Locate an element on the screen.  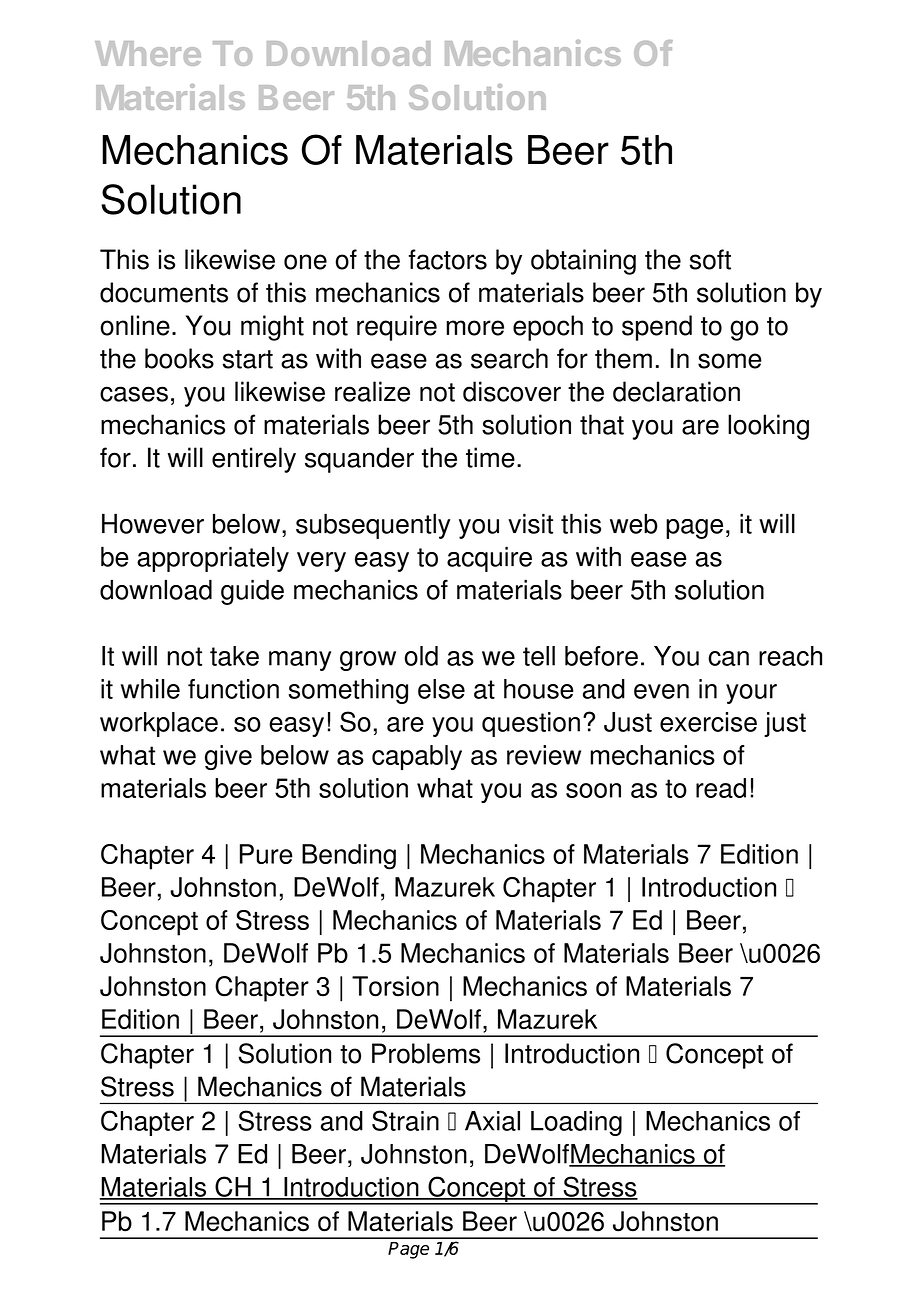
books is located at coordinates (179, 358).
